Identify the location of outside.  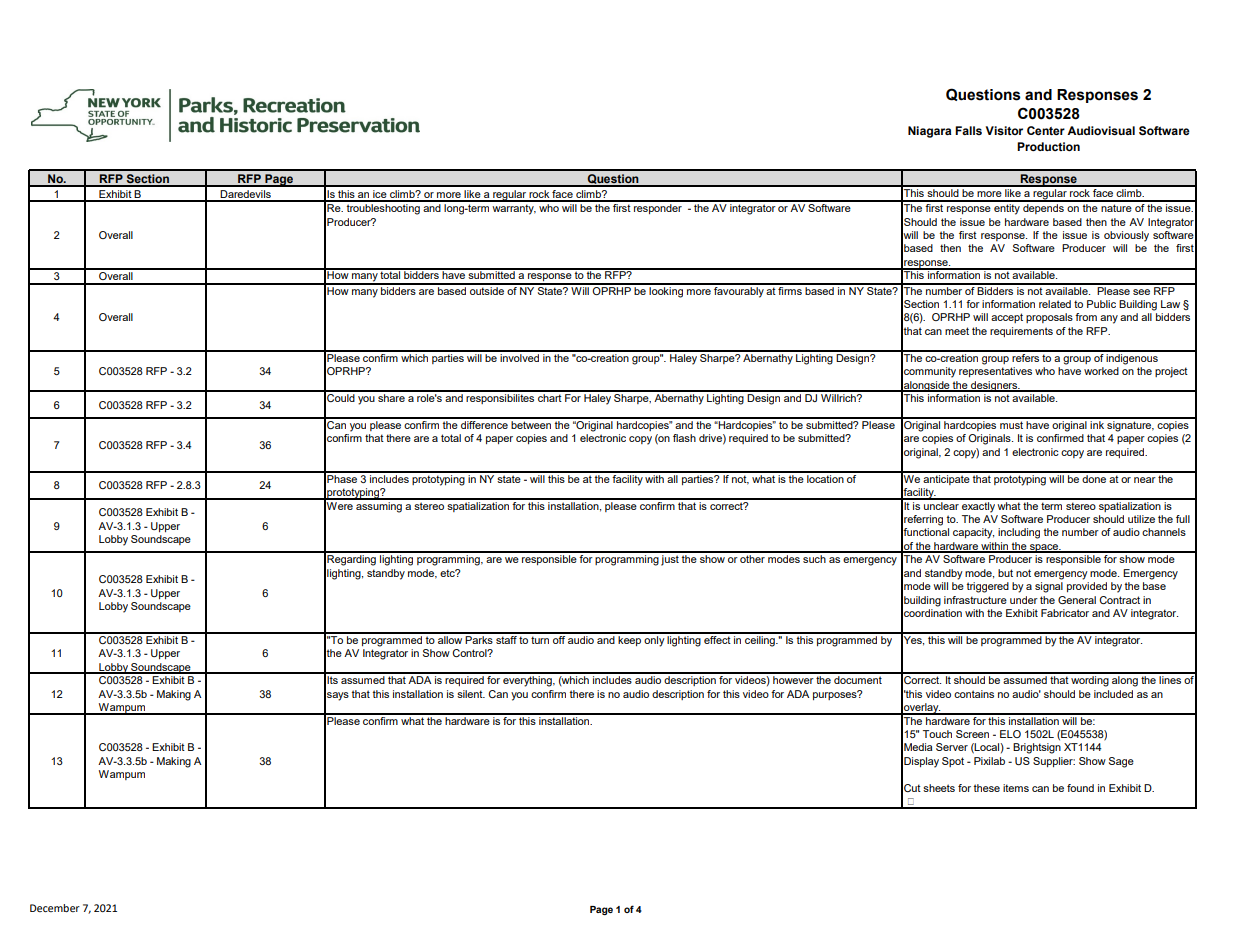
(487, 289).
